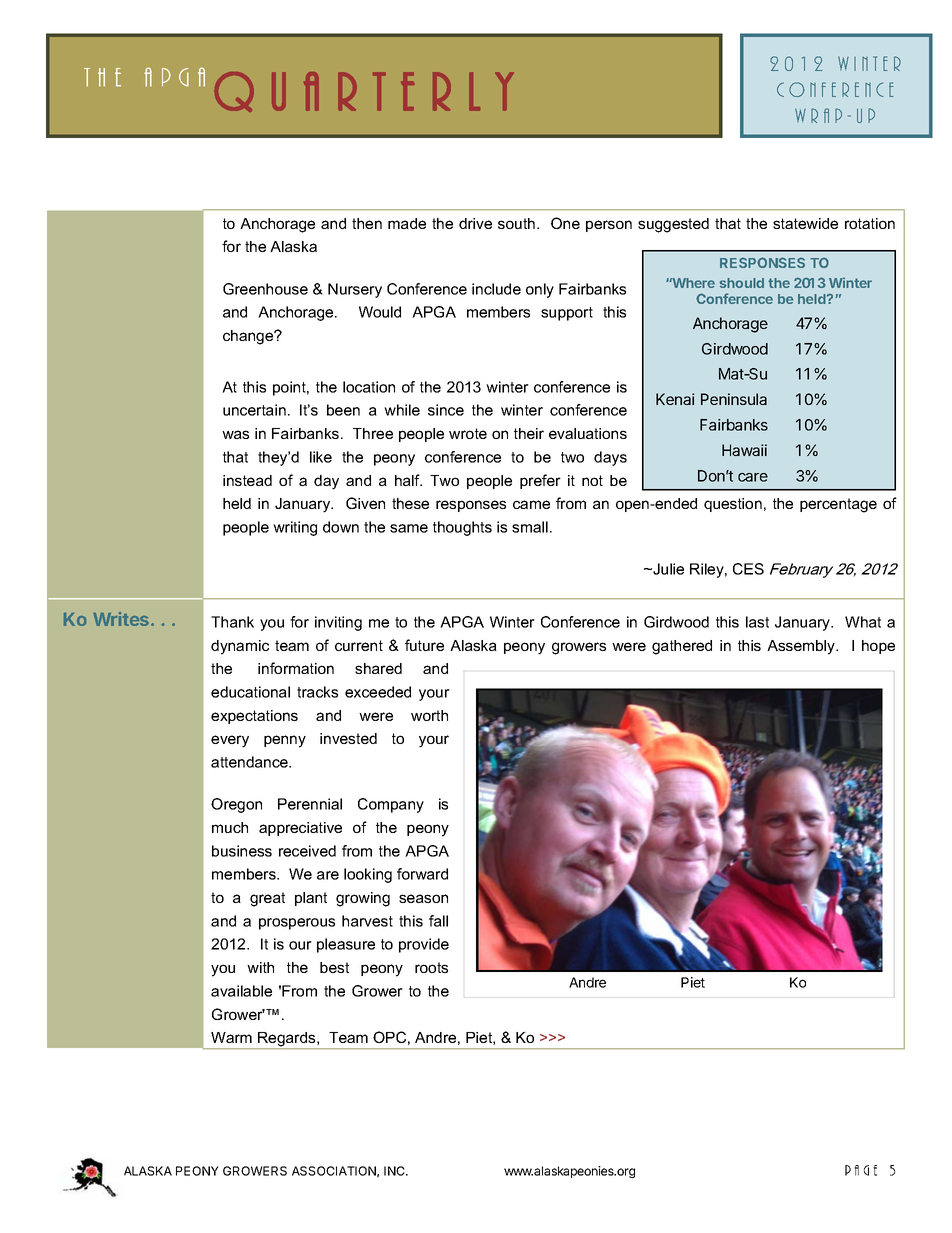 This screenshot has width=952, height=1233. I want to click on percentage, so click(838, 505).
